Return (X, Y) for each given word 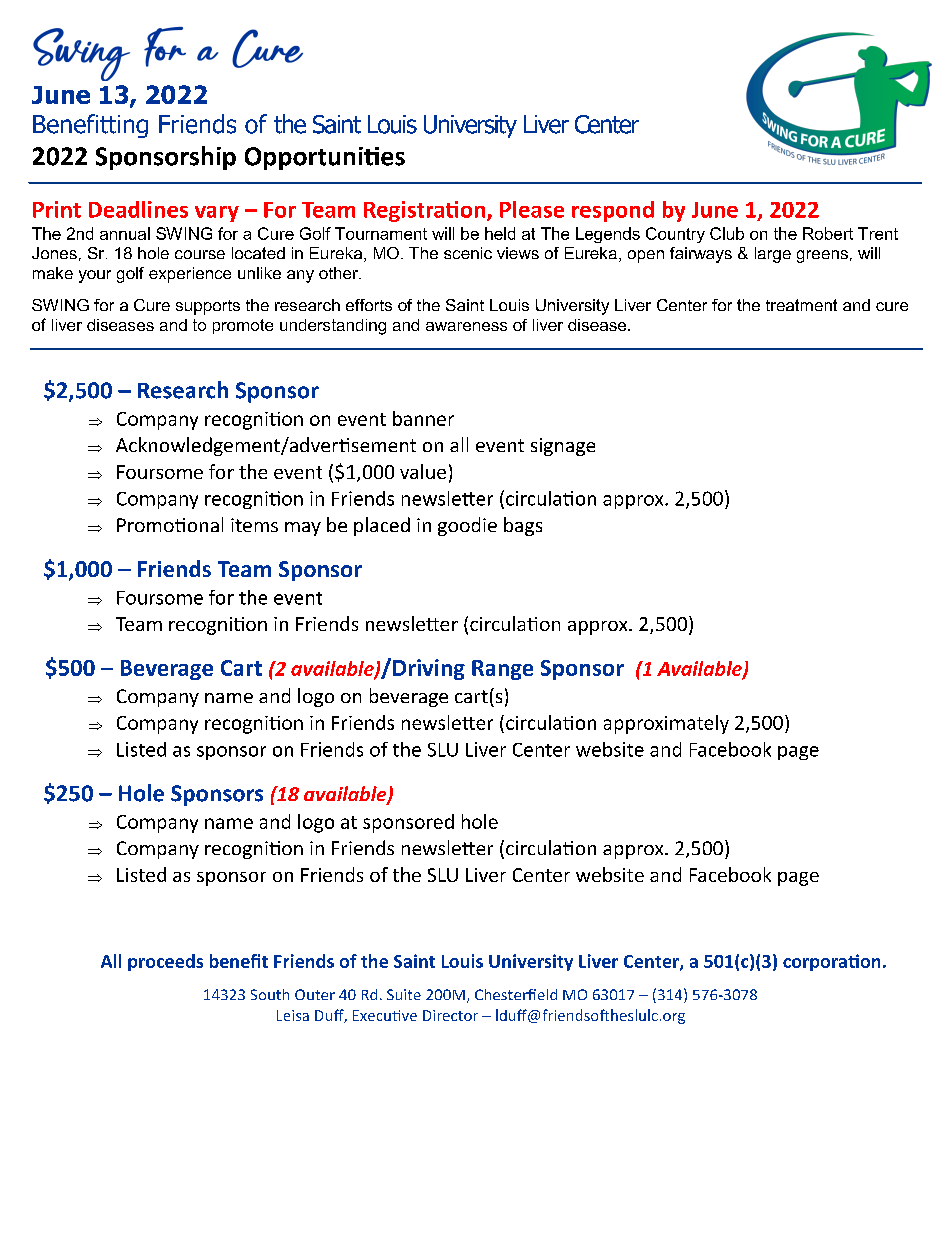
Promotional (170, 524)
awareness (466, 326)
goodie (467, 526)
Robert (828, 233)
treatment (801, 305)
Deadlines (138, 209)
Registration (426, 211)
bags (523, 526)
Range (502, 670)
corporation (831, 962)
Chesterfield (516, 994)
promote (243, 326)
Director (450, 1015)
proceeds (165, 962)
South (270, 994)
